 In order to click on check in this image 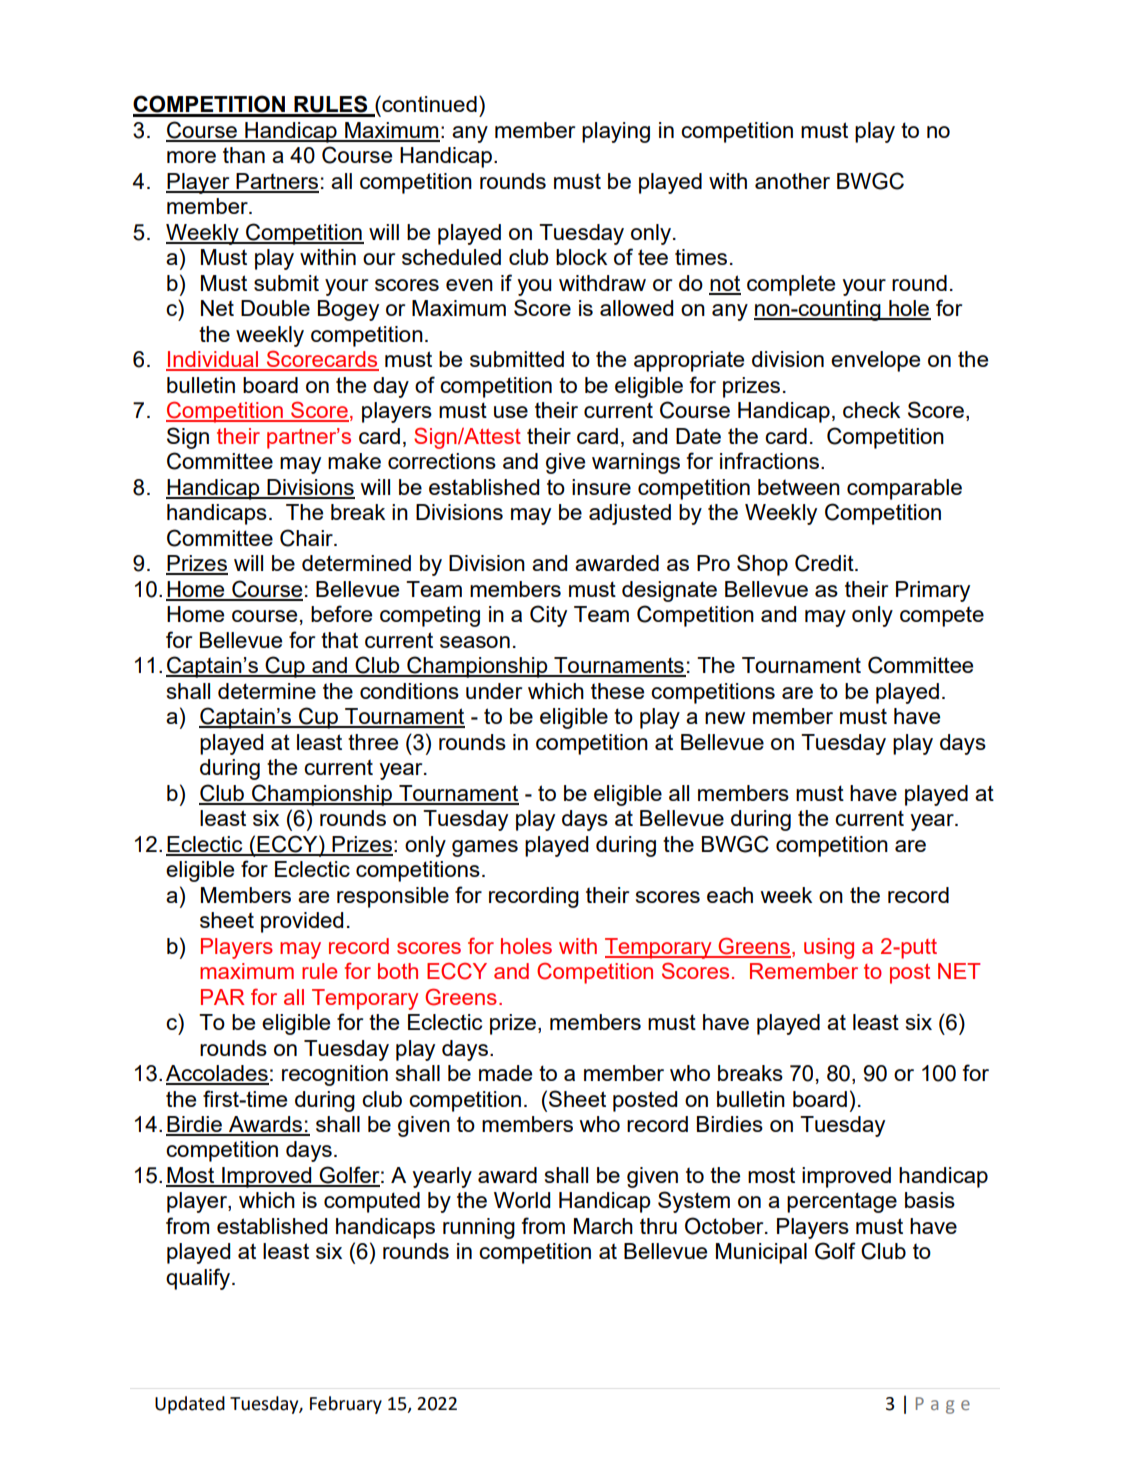, I will do `click(871, 410)`.
